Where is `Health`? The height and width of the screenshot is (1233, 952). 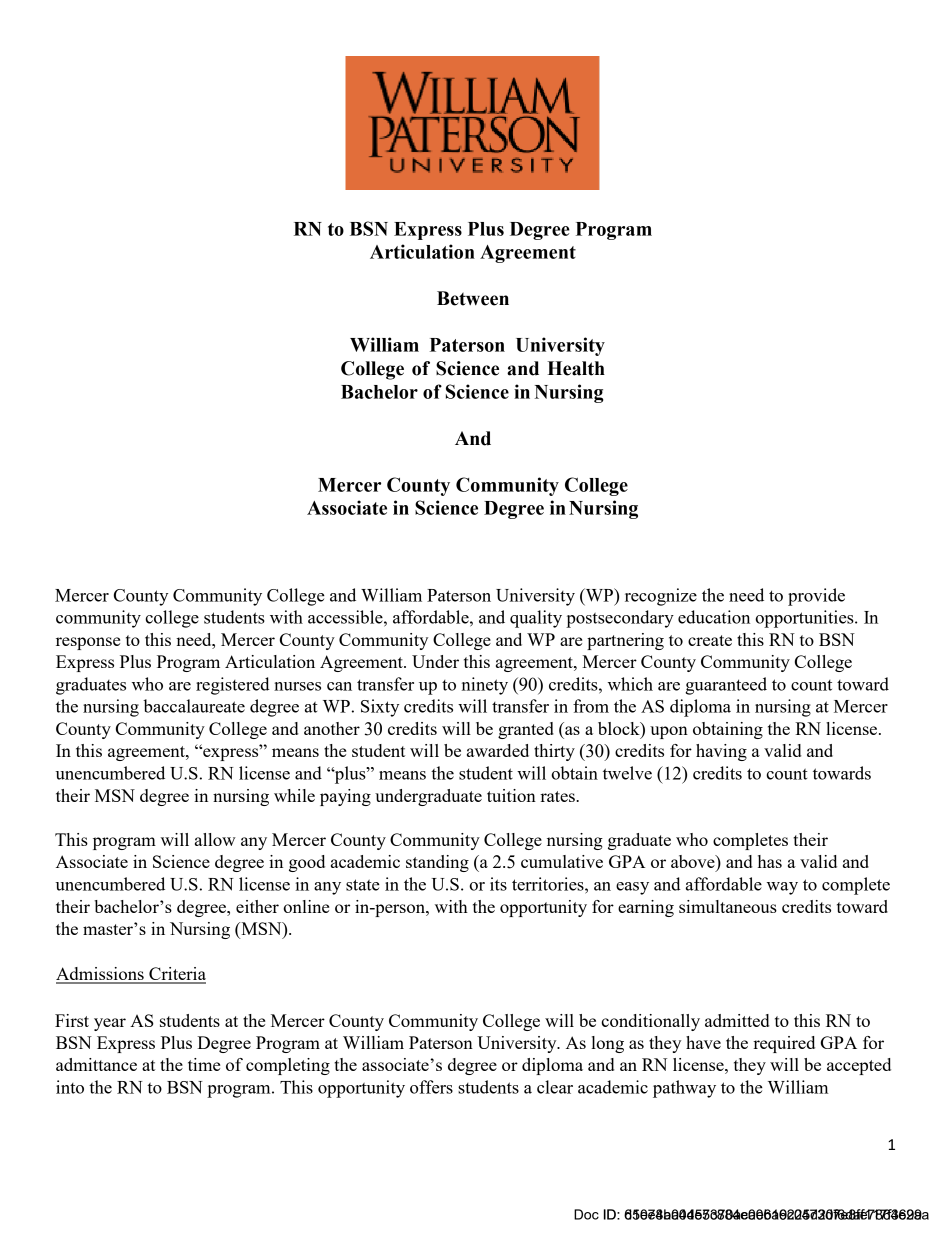 Health is located at coordinates (576, 368).
